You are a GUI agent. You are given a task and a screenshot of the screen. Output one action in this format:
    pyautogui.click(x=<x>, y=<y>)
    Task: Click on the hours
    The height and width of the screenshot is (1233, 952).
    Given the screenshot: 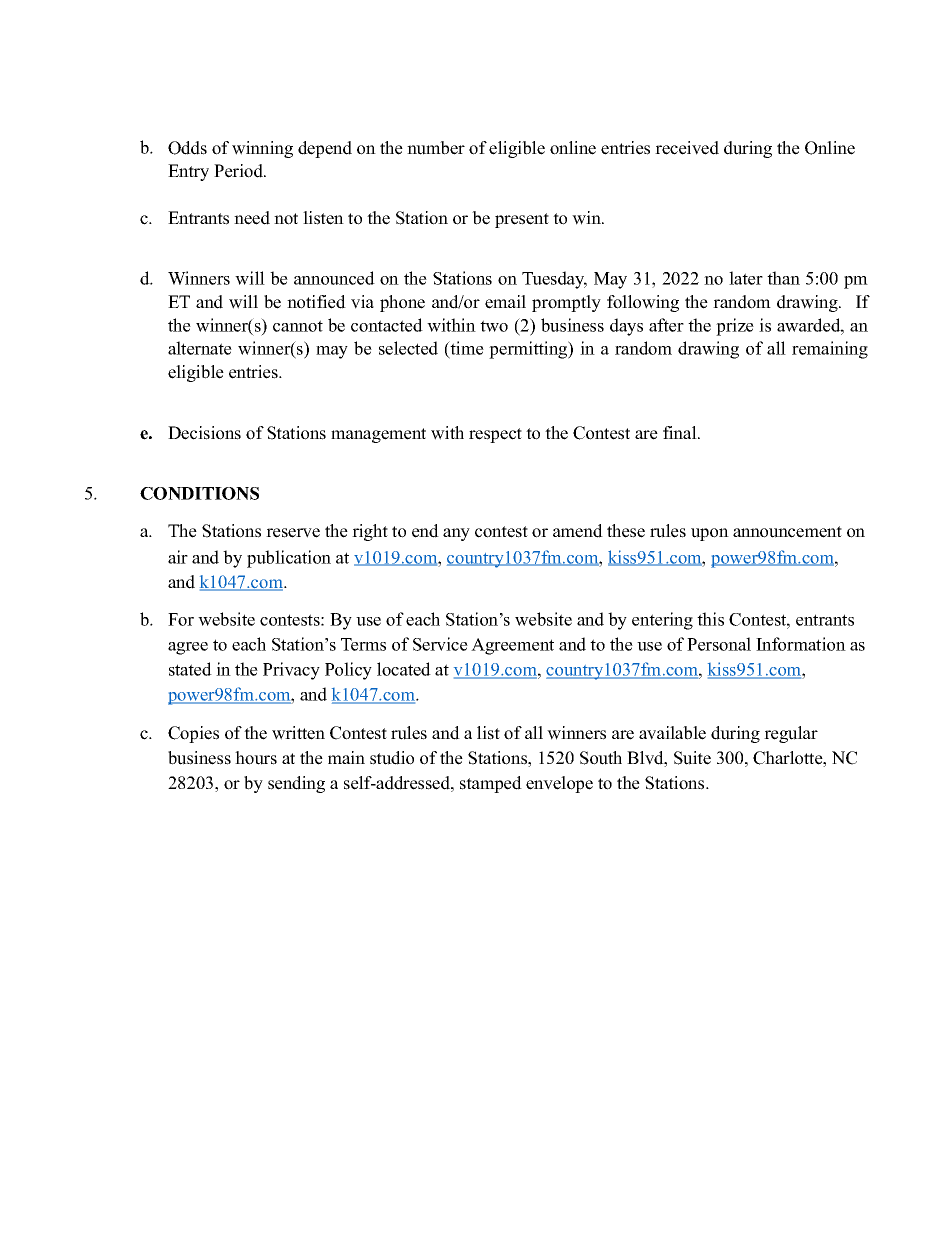 What is the action you would take?
    pyautogui.click(x=256, y=758)
